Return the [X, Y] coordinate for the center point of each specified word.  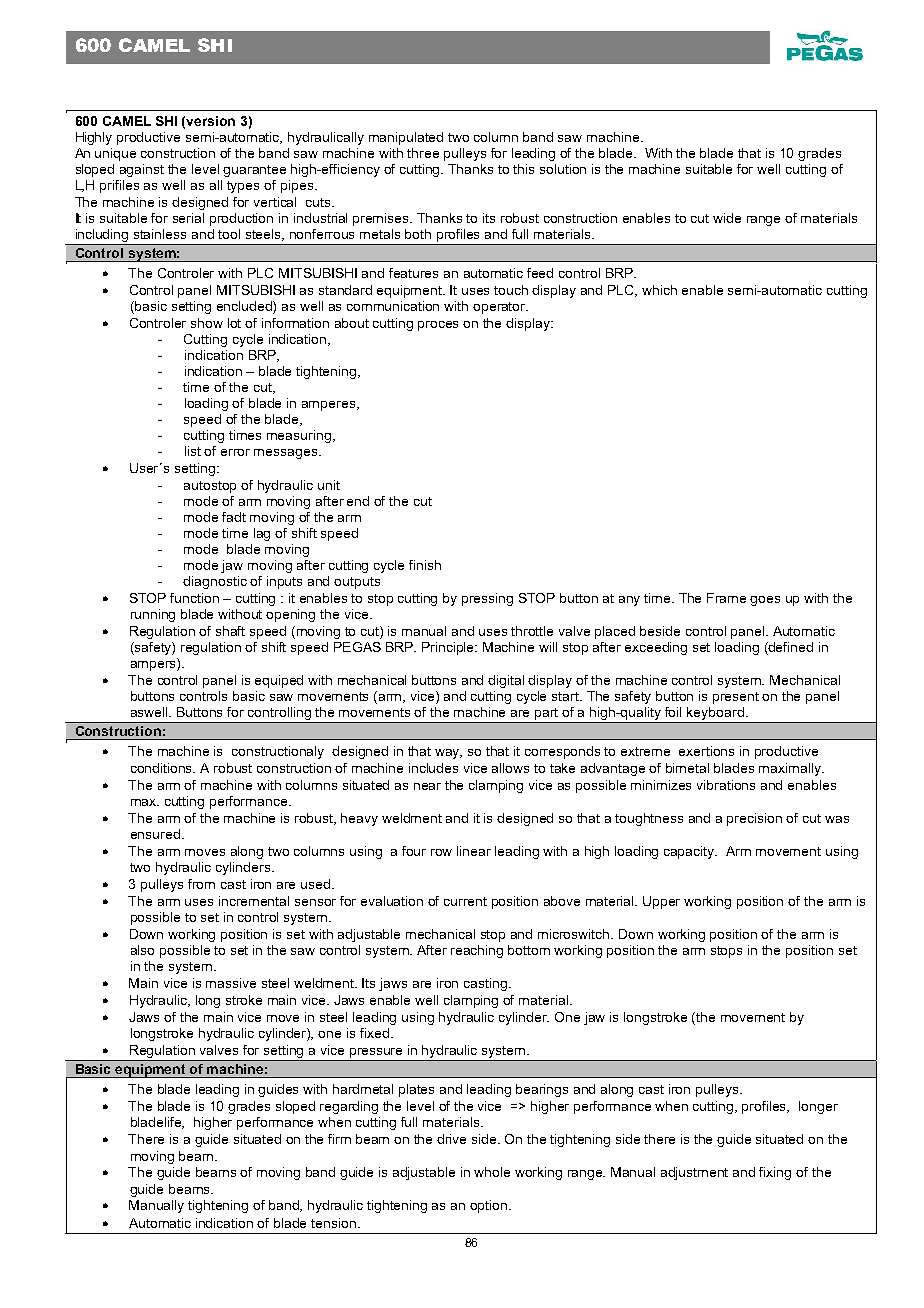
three [423, 153]
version [210, 121]
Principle [449, 648]
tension [335, 1223]
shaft [230, 631]
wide [727, 218]
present [736, 698]
